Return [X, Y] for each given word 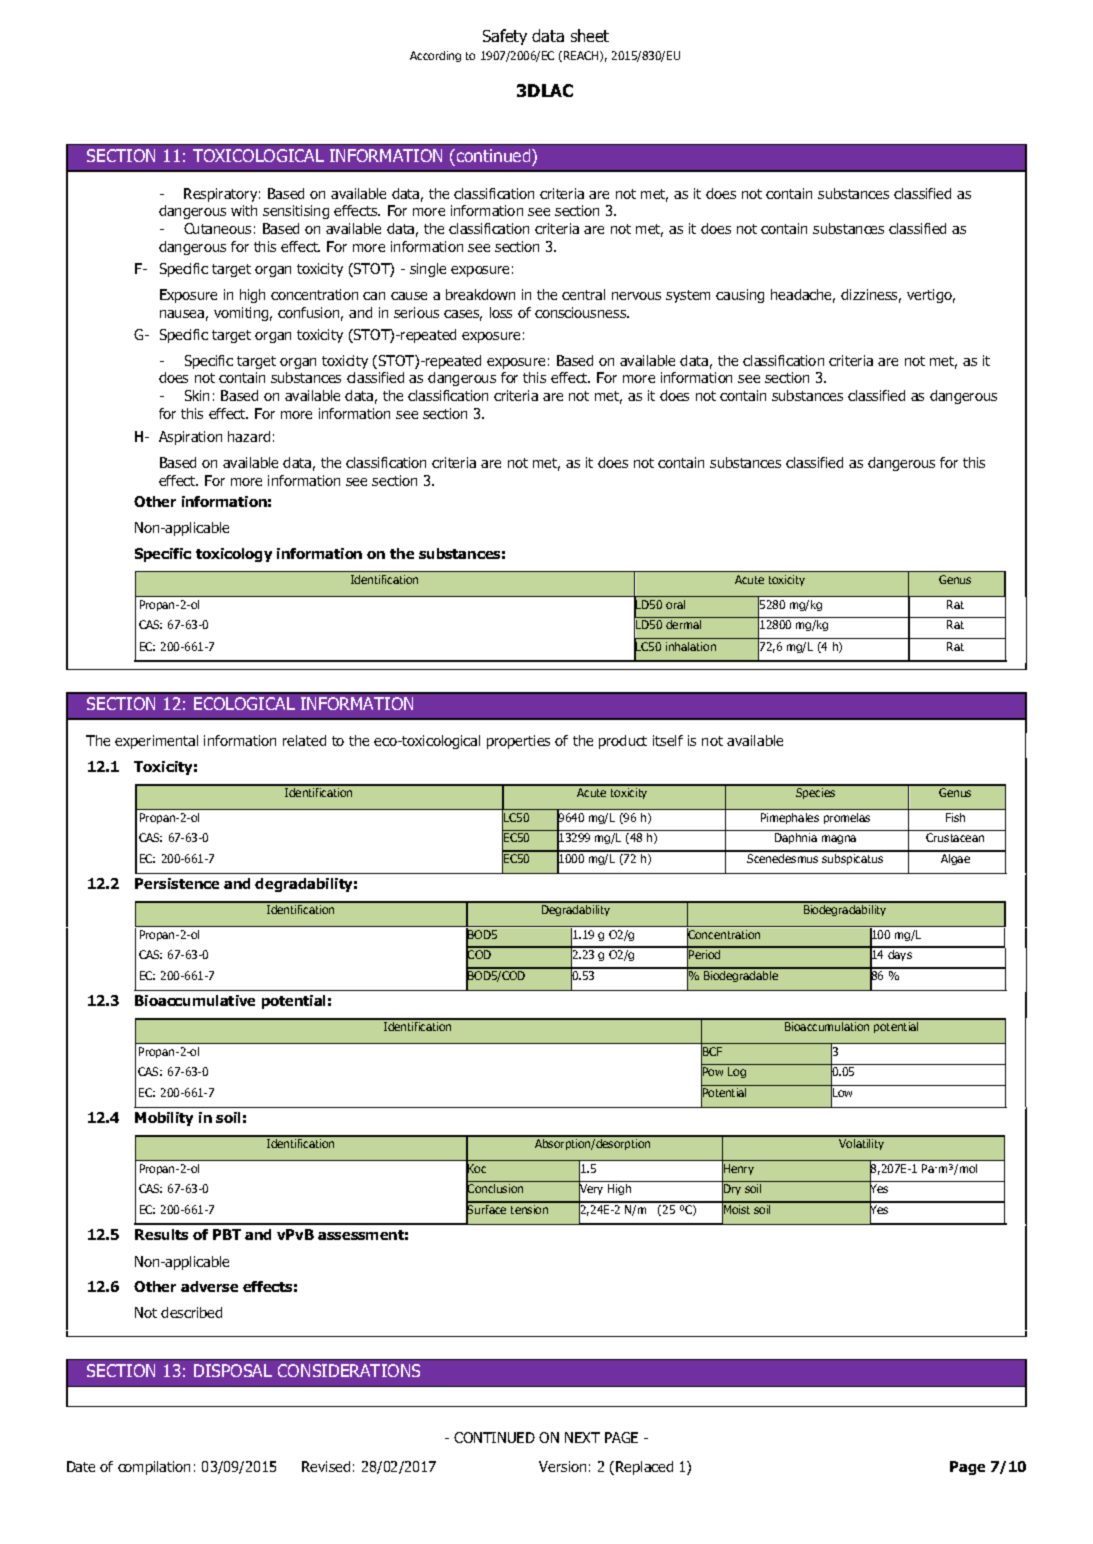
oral [675, 604]
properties [518, 742]
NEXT [582, 1437]
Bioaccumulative [195, 1000]
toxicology [234, 555]
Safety [505, 37]
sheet [590, 35]
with [244, 210]
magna [839, 839]
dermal [683, 624]
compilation [154, 1468]
